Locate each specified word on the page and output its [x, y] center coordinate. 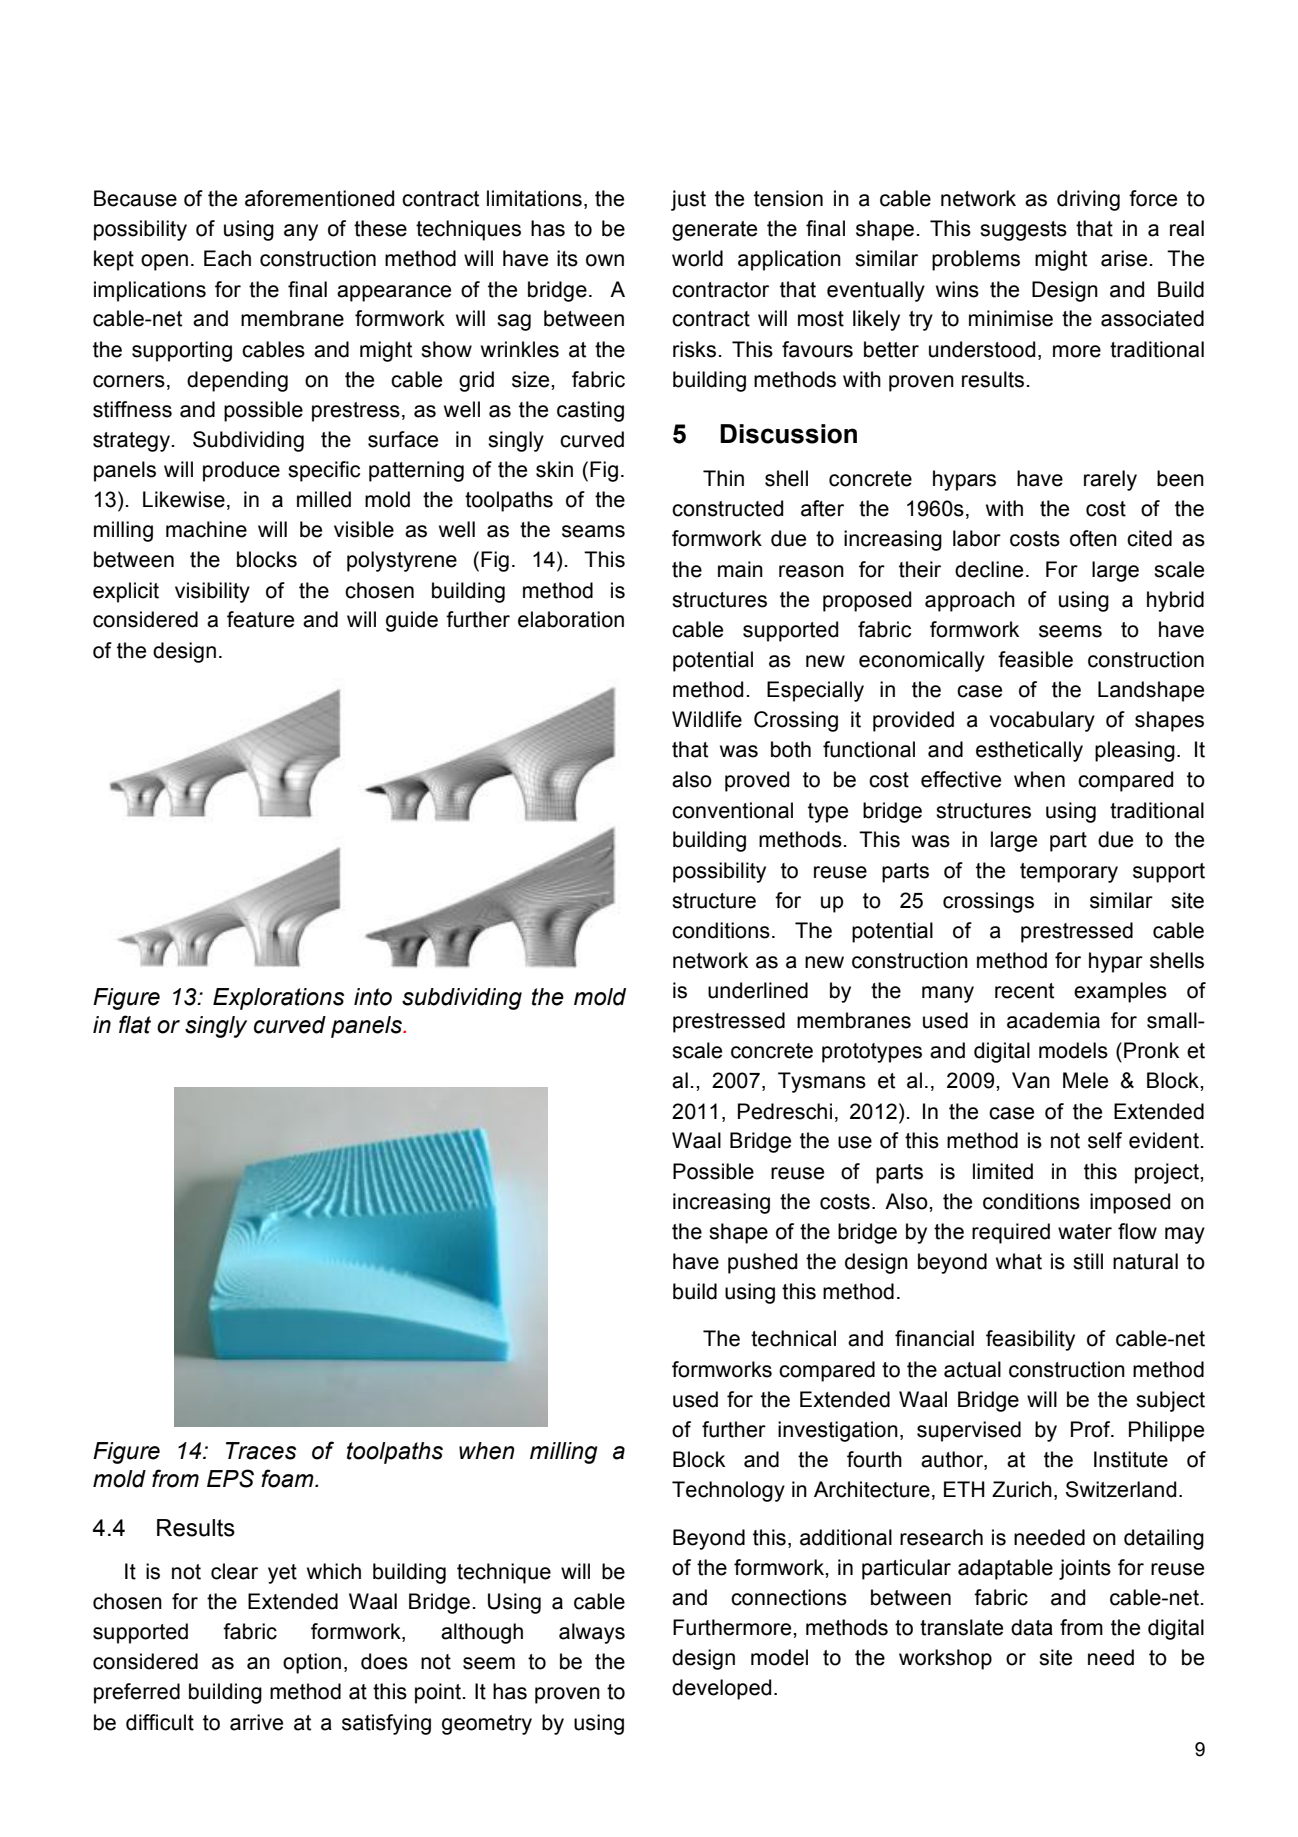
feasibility [1030, 1340]
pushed [762, 1263]
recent [1024, 991]
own [605, 260]
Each [227, 258]
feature [260, 619]
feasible [1035, 659]
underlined [758, 990]
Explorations [278, 999]
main [740, 569]
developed [721, 1689]
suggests [1023, 231]
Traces [261, 1451]
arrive [256, 1722]
